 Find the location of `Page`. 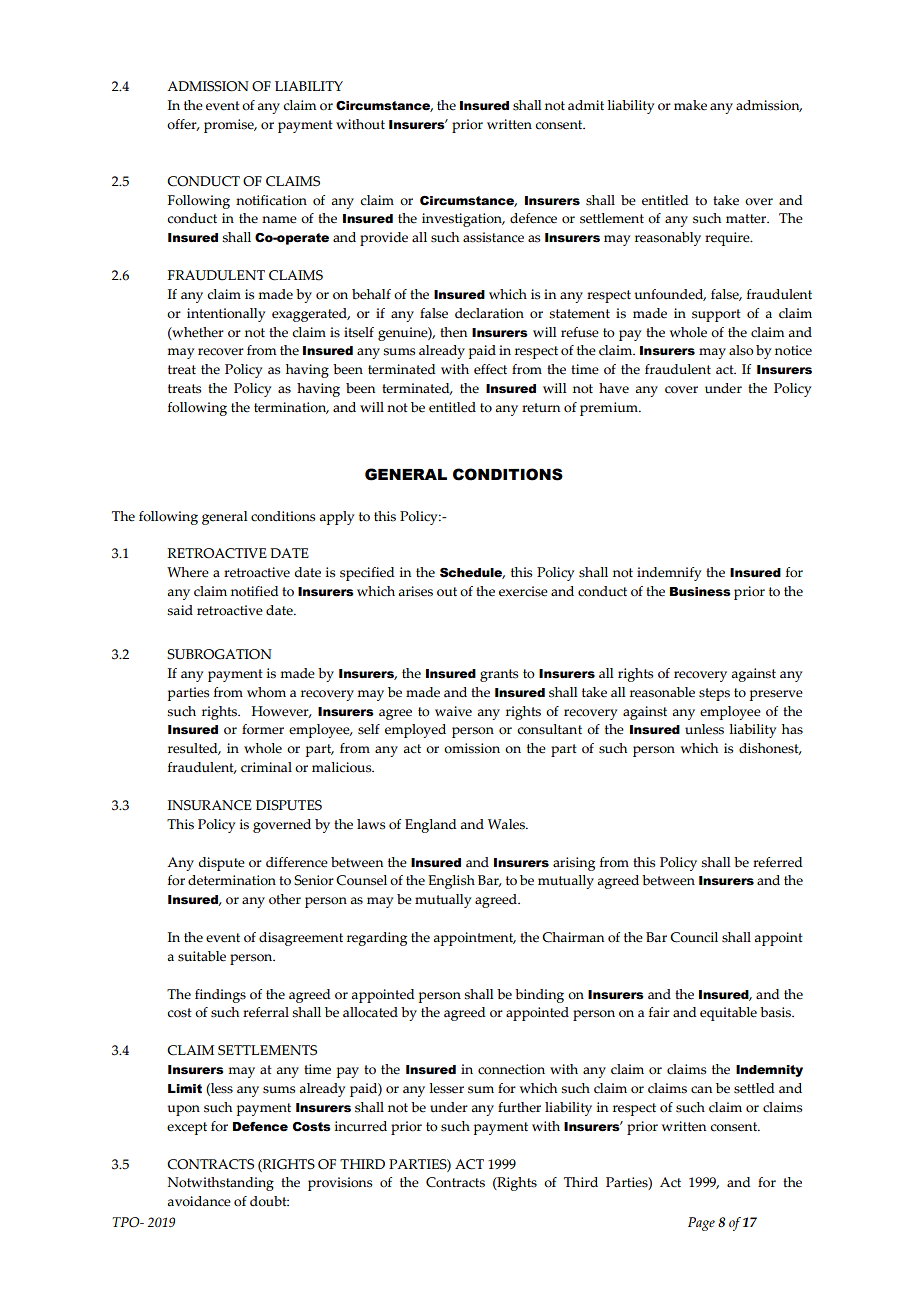

Page is located at coordinates (701, 1224).
